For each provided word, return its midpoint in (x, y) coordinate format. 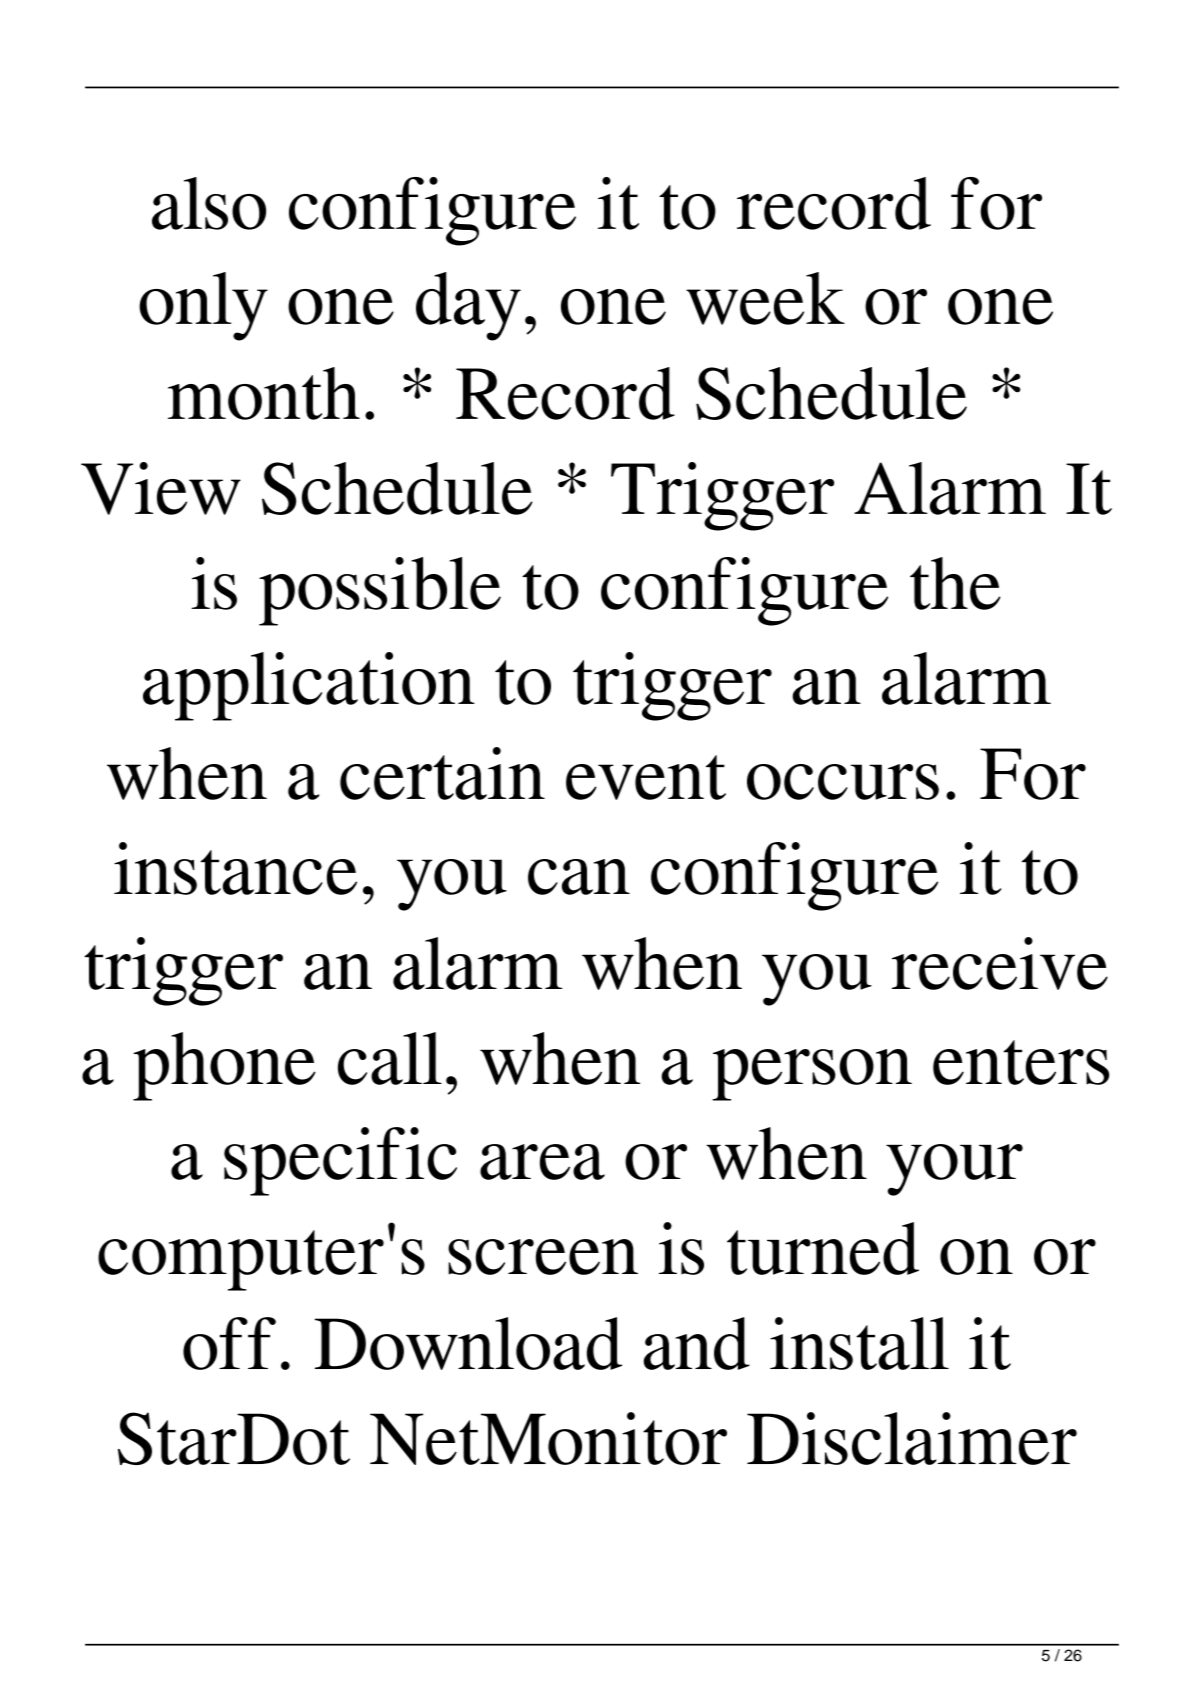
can (579, 877)
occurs (843, 782)
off (229, 1343)
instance (235, 868)
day (468, 306)
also (209, 203)
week (765, 298)
